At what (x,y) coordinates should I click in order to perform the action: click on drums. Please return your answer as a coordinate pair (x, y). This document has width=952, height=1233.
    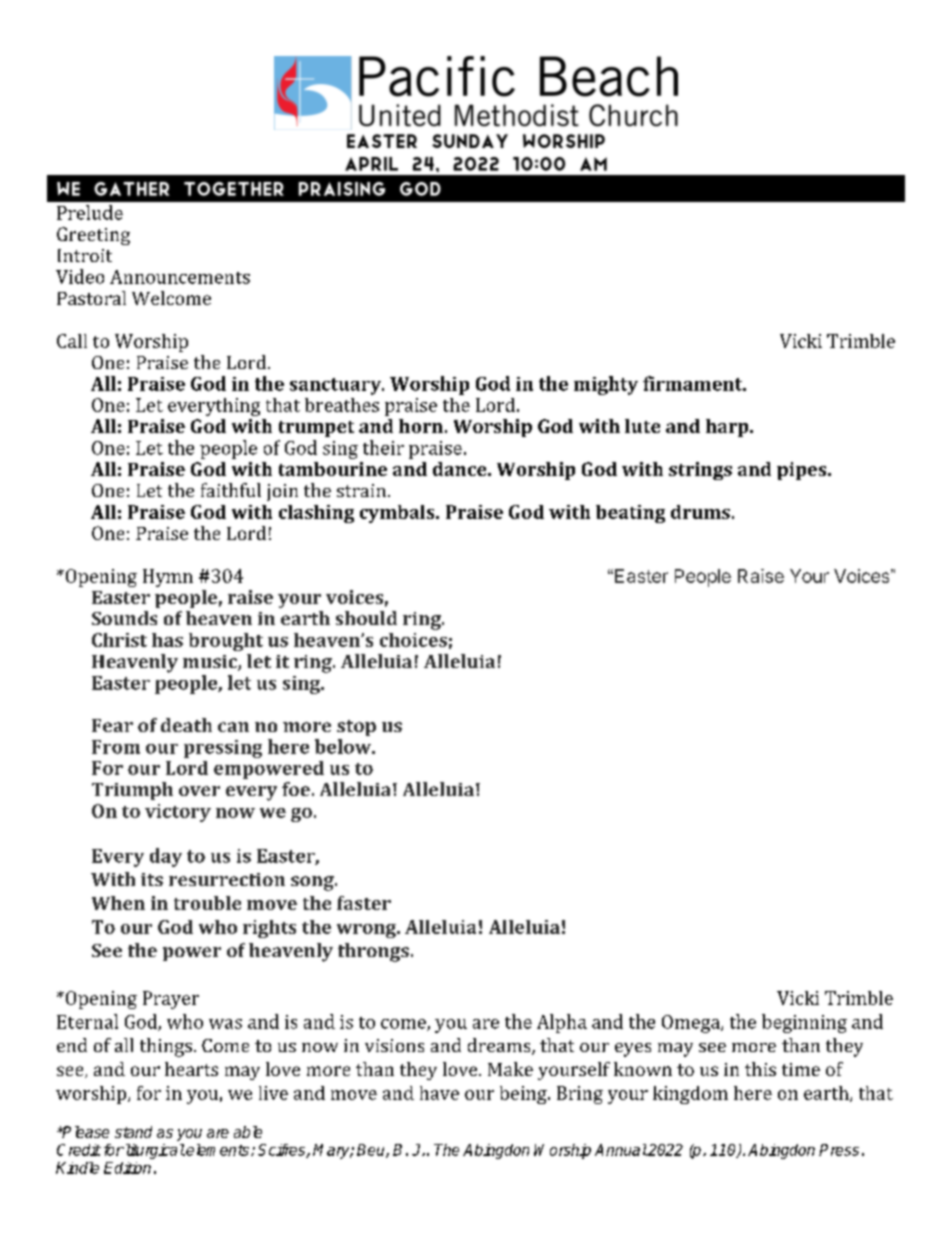
    Looking at the image, I should click on (700, 512).
